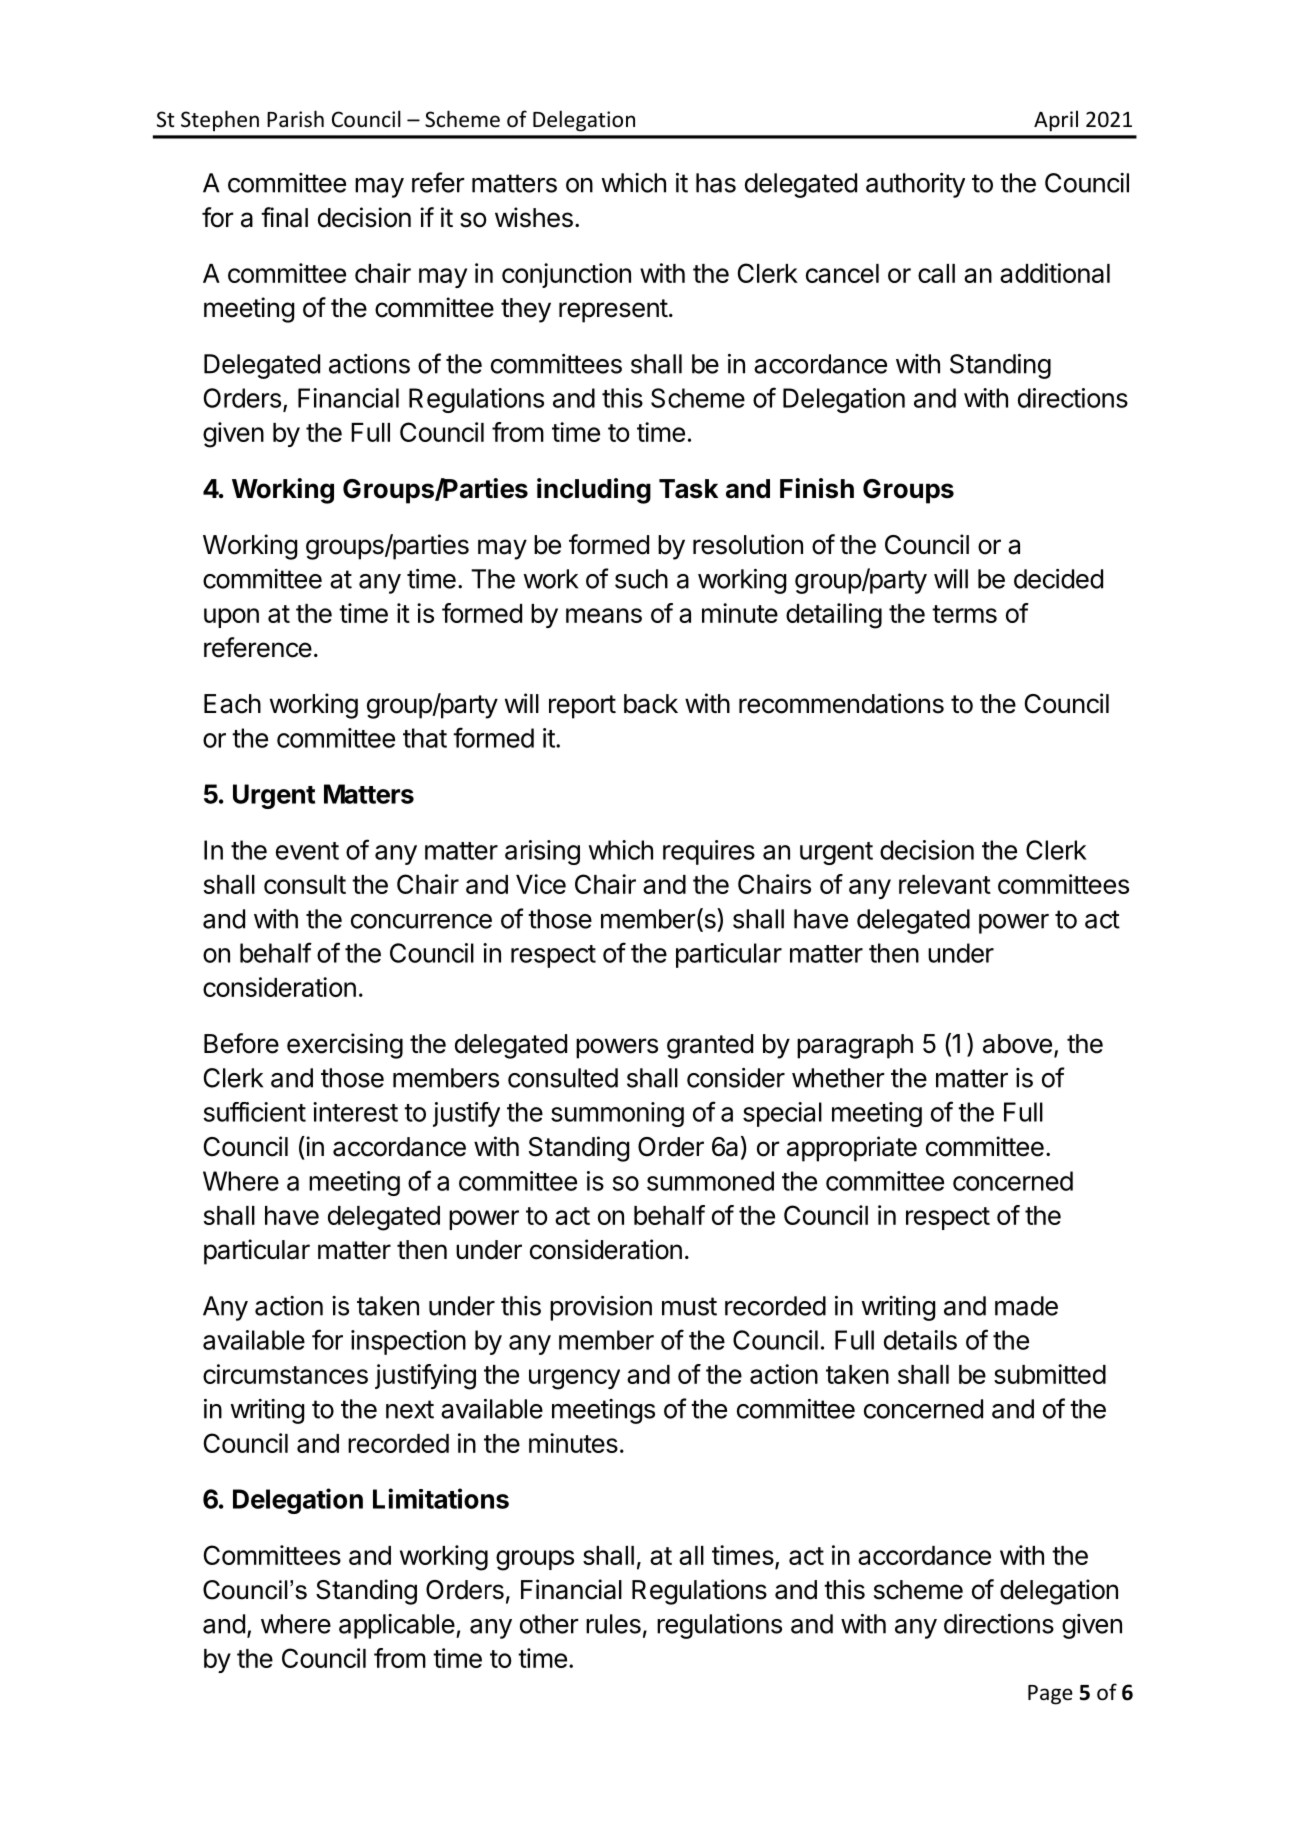 The width and height of the image is (1289, 1823). What do you see at coordinates (307, 851) in the image?
I see `event` at bounding box center [307, 851].
